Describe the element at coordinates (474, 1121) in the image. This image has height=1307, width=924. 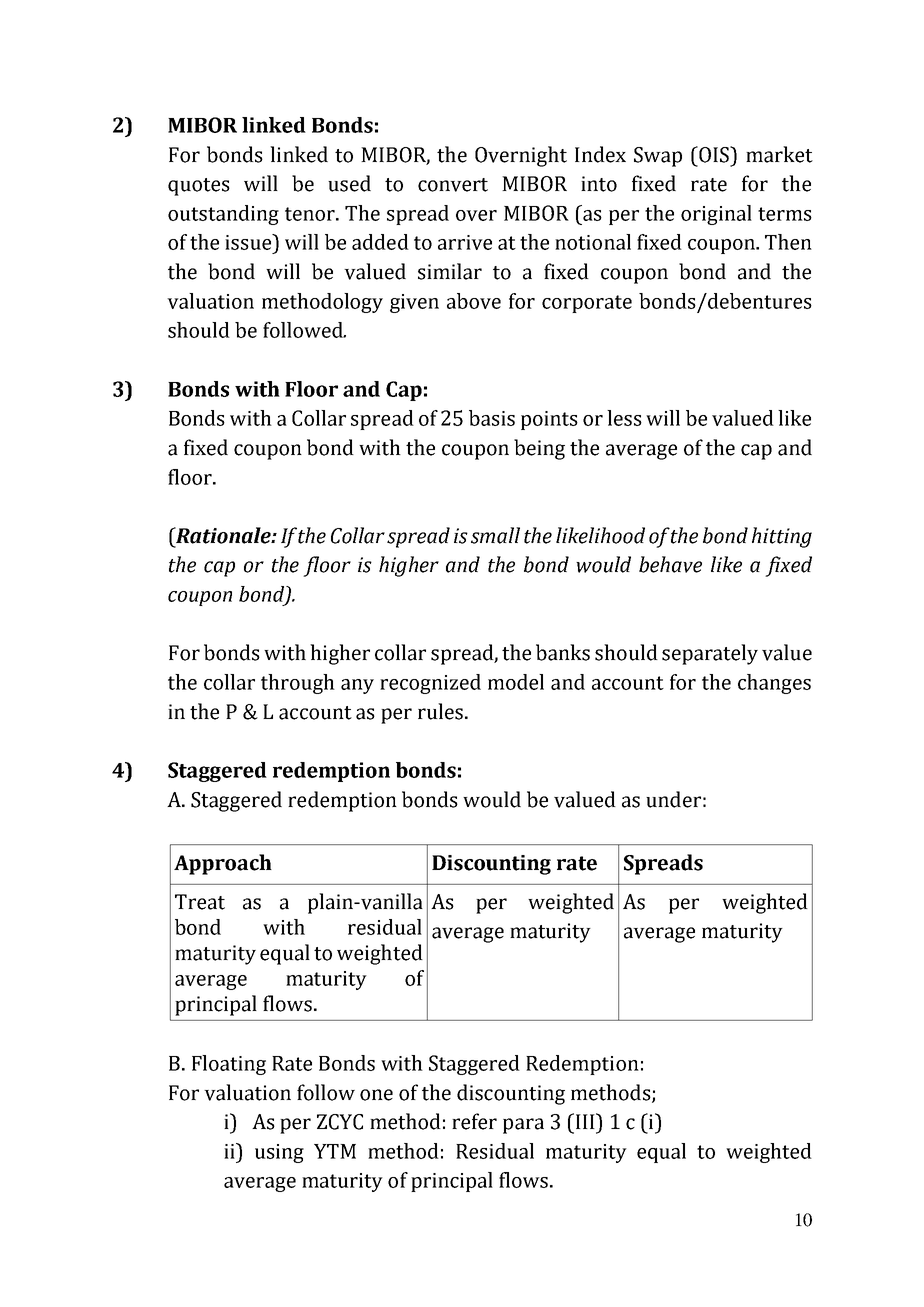
I see `refer` at that location.
